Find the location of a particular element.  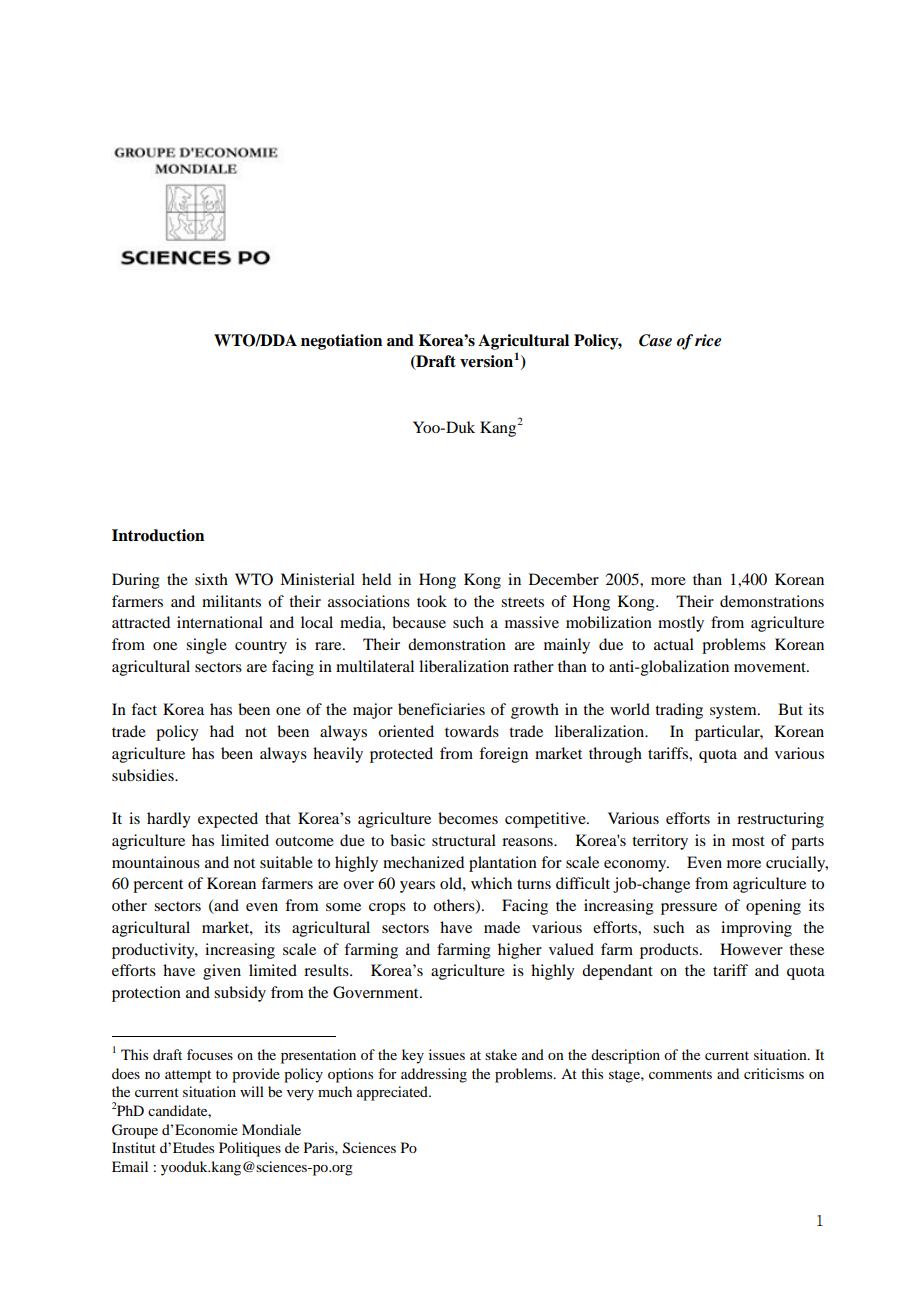

given is located at coordinates (222, 972).
